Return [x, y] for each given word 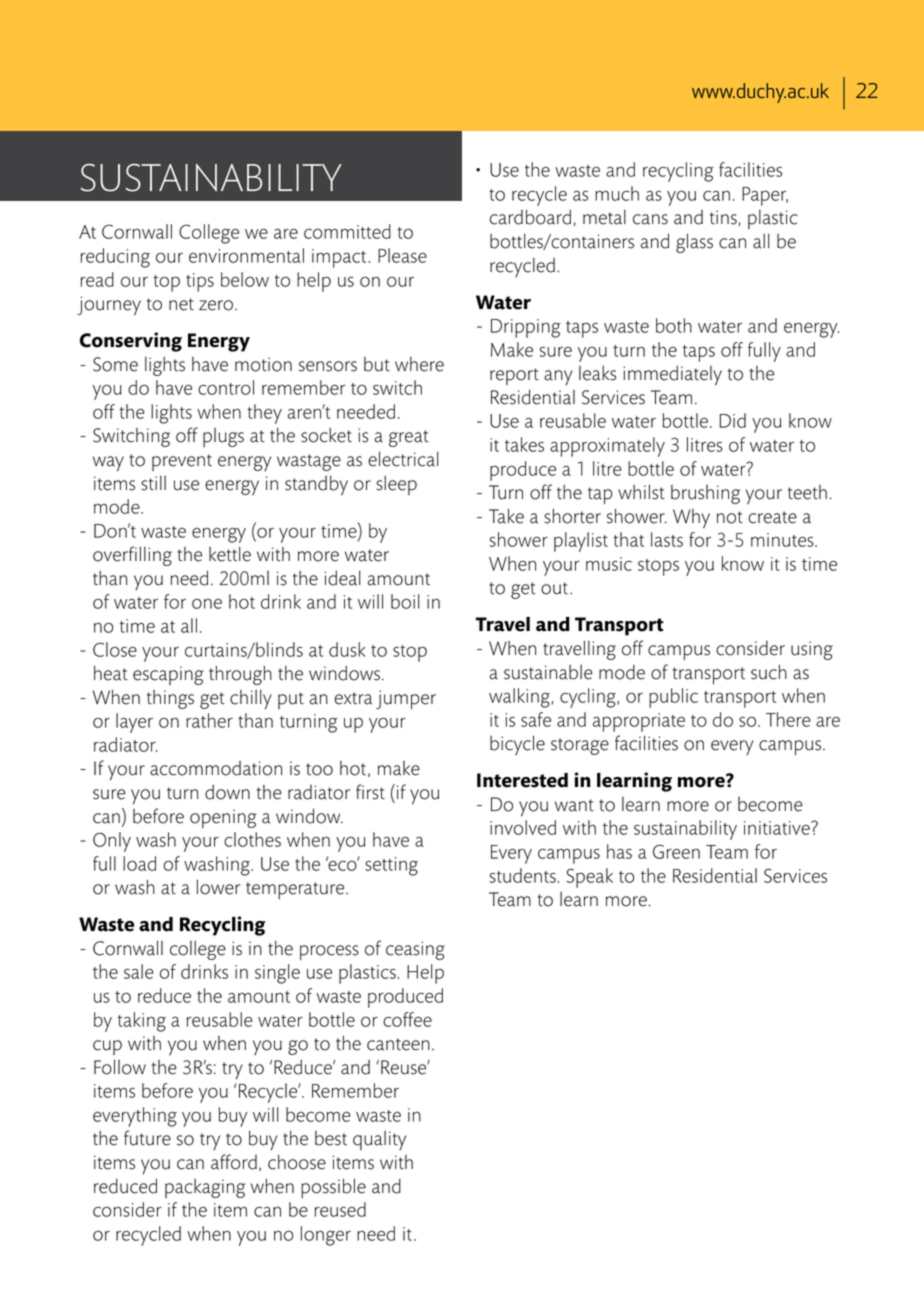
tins [723, 217]
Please [402, 255]
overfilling [132, 556]
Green [676, 851]
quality [379, 1140]
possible [333, 1188]
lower [218, 887]
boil [405, 601]
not [730, 517]
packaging [205, 1188]
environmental [246, 255]
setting [391, 866]
